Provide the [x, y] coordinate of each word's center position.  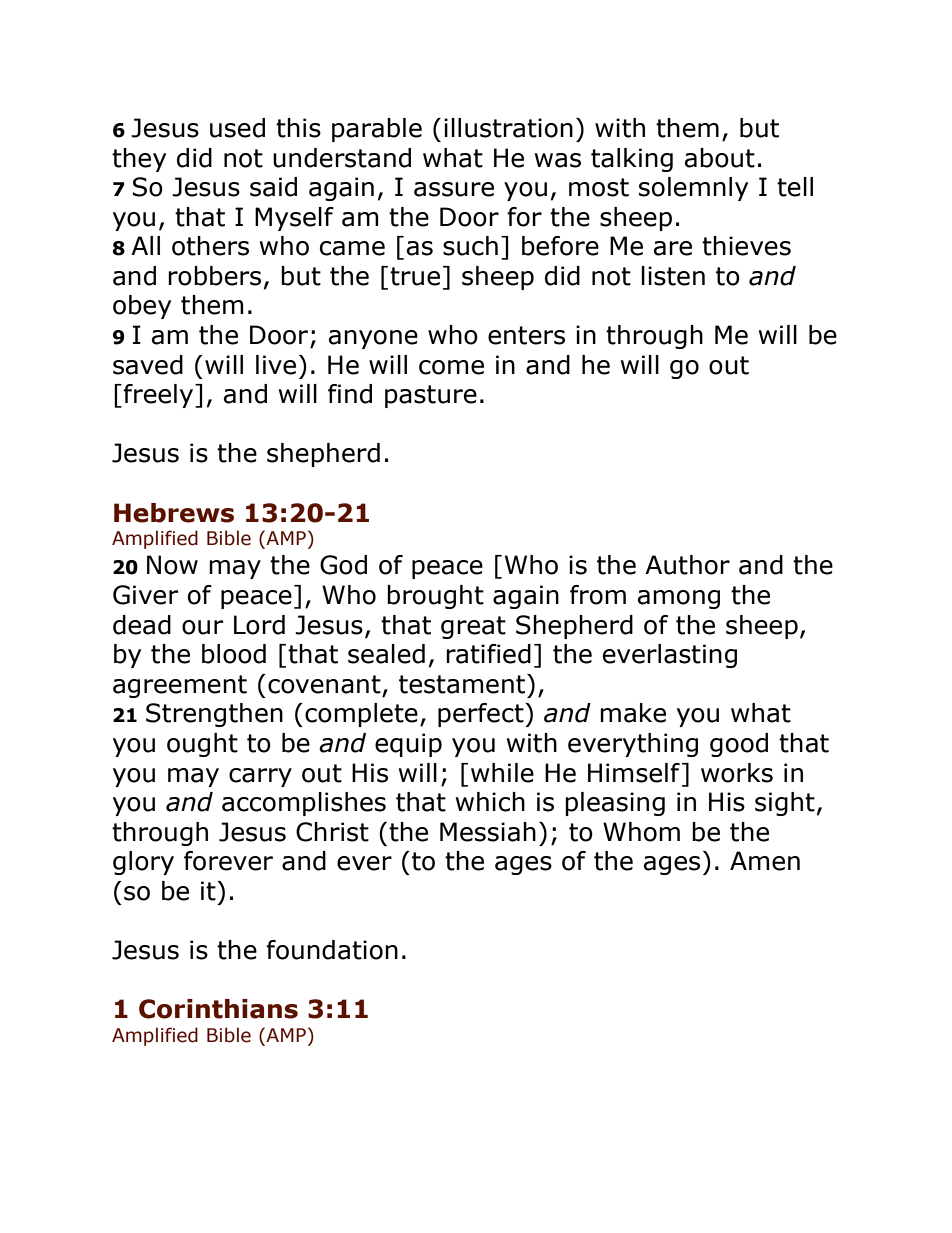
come [451, 367]
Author [687, 565]
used [237, 128]
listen [673, 276]
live [276, 365]
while [502, 773]
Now [172, 565]
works [737, 773]
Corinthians [218, 1009]
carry [260, 777]
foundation [332, 950]
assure [454, 189]
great [473, 627]
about [720, 158]
